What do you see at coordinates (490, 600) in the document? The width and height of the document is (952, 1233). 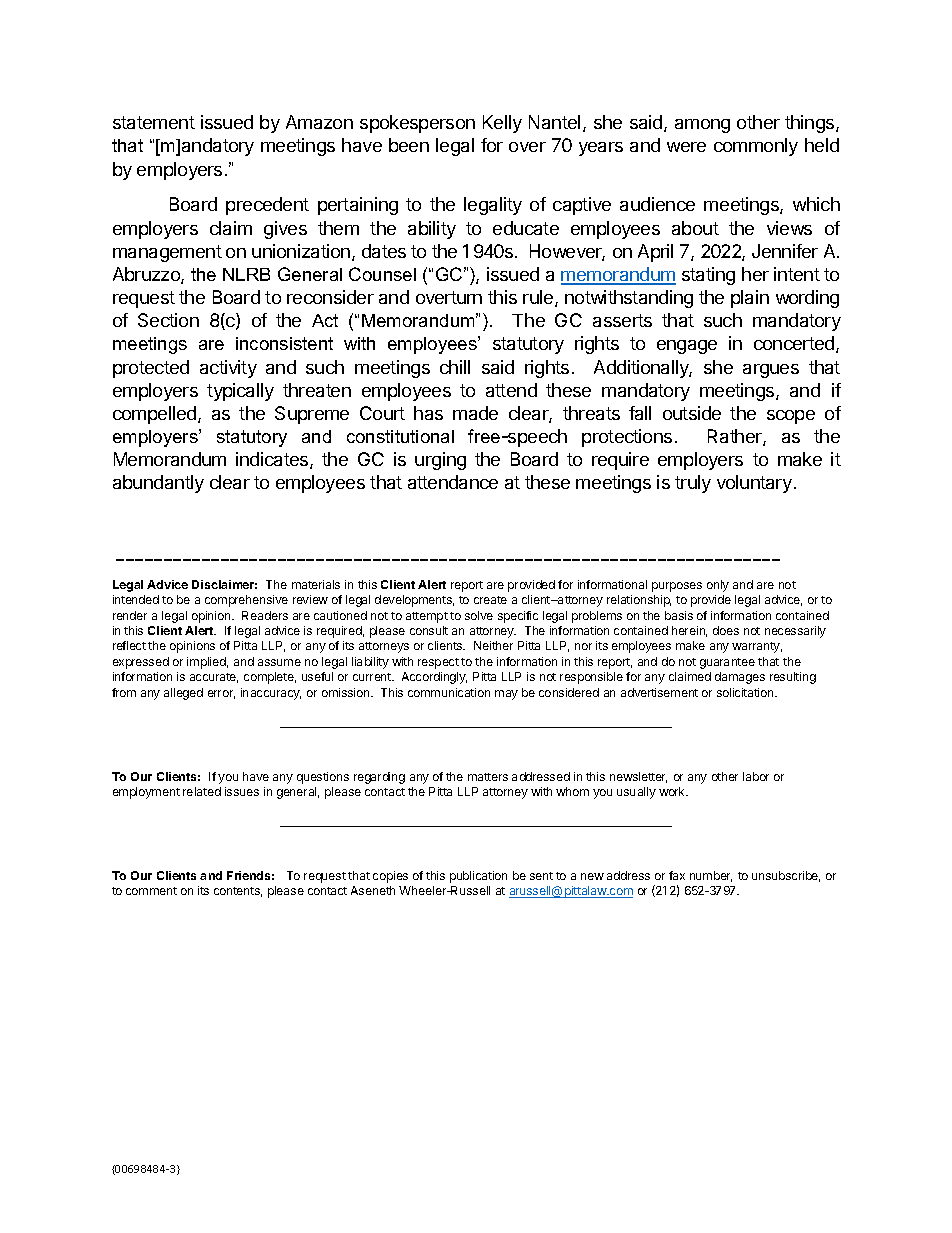 I see `create` at bounding box center [490, 600].
